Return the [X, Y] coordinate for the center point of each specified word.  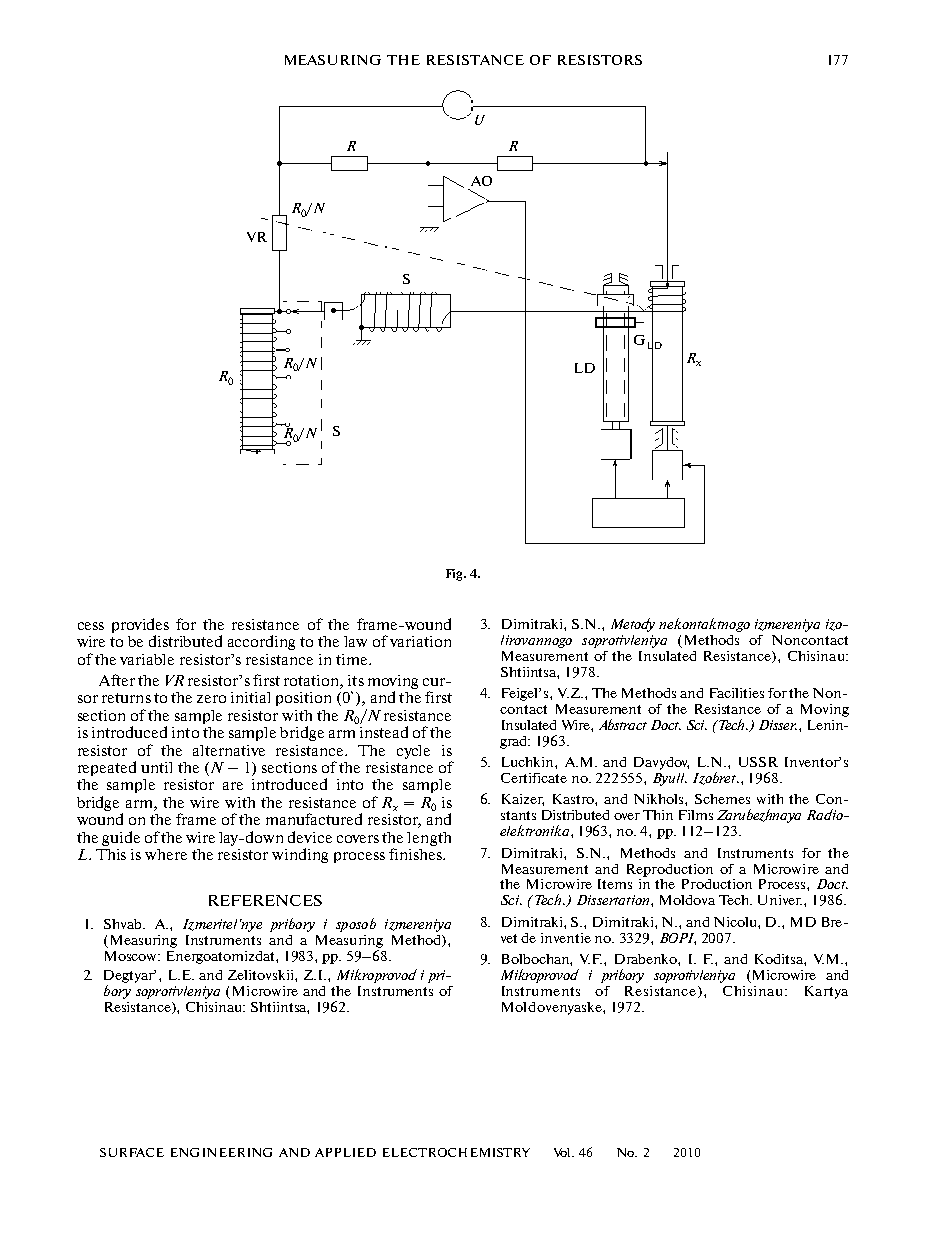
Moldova [687, 900]
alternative [229, 750]
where [166, 854]
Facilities [737, 693]
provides [140, 625]
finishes [416, 854]
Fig [455, 575]
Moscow [132, 956]
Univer [780, 900]
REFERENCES [265, 900]
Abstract [623, 724]
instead [384, 732]
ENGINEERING [221, 1152]
